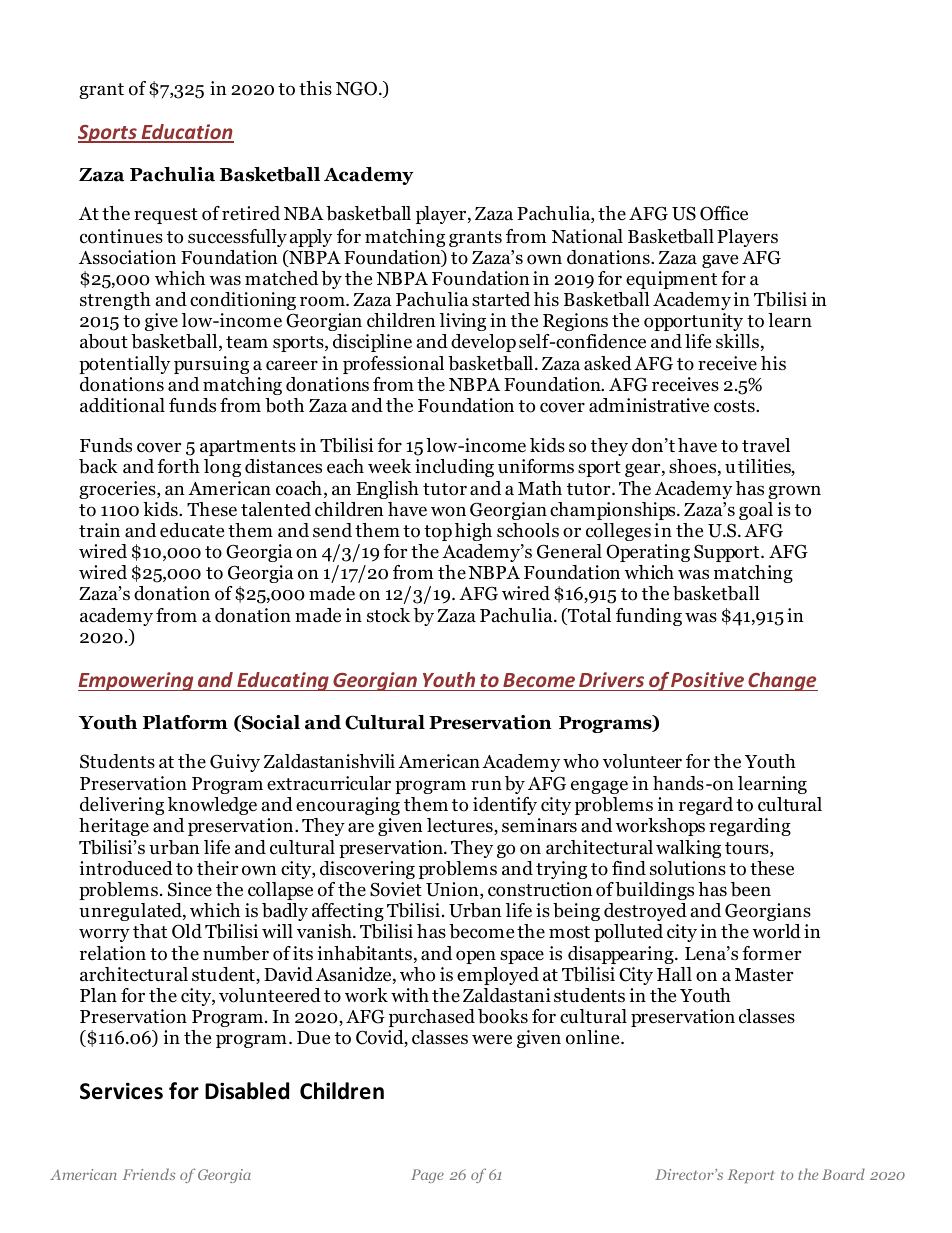 Image resolution: width=952 pixels, height=1233 pixels. I want to click on stock, so click(388, 615).
